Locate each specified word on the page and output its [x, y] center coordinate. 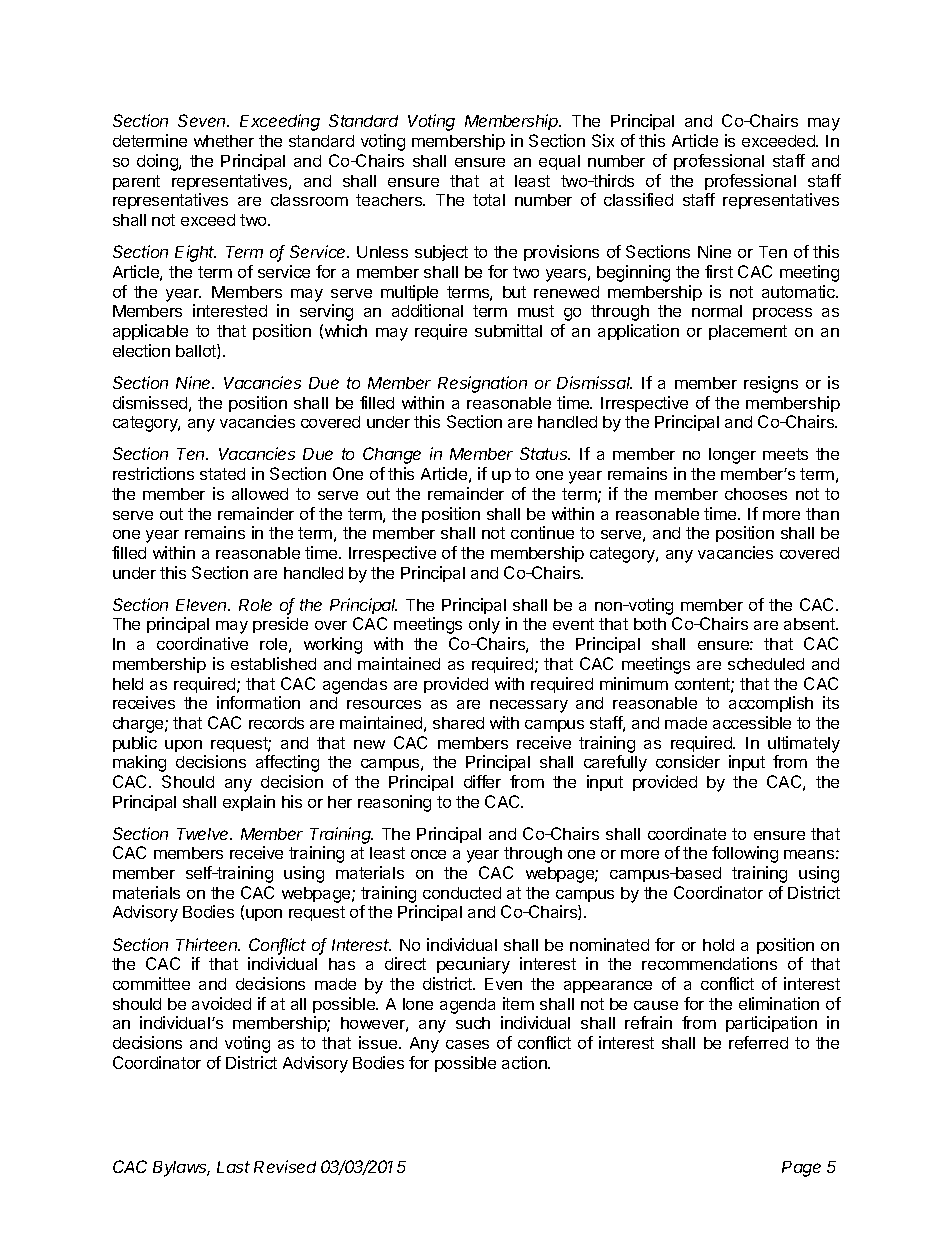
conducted [462, 893]
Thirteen [208, 944]
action [525, 1062]
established [273, 663]
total [489, 200]
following [745, 854]
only [484, 626]
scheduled [766, 664]
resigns [771, 384]
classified [638, 199]
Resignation [482, 384]
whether [224, 141]
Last [233, 1167]
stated [222, 474]
